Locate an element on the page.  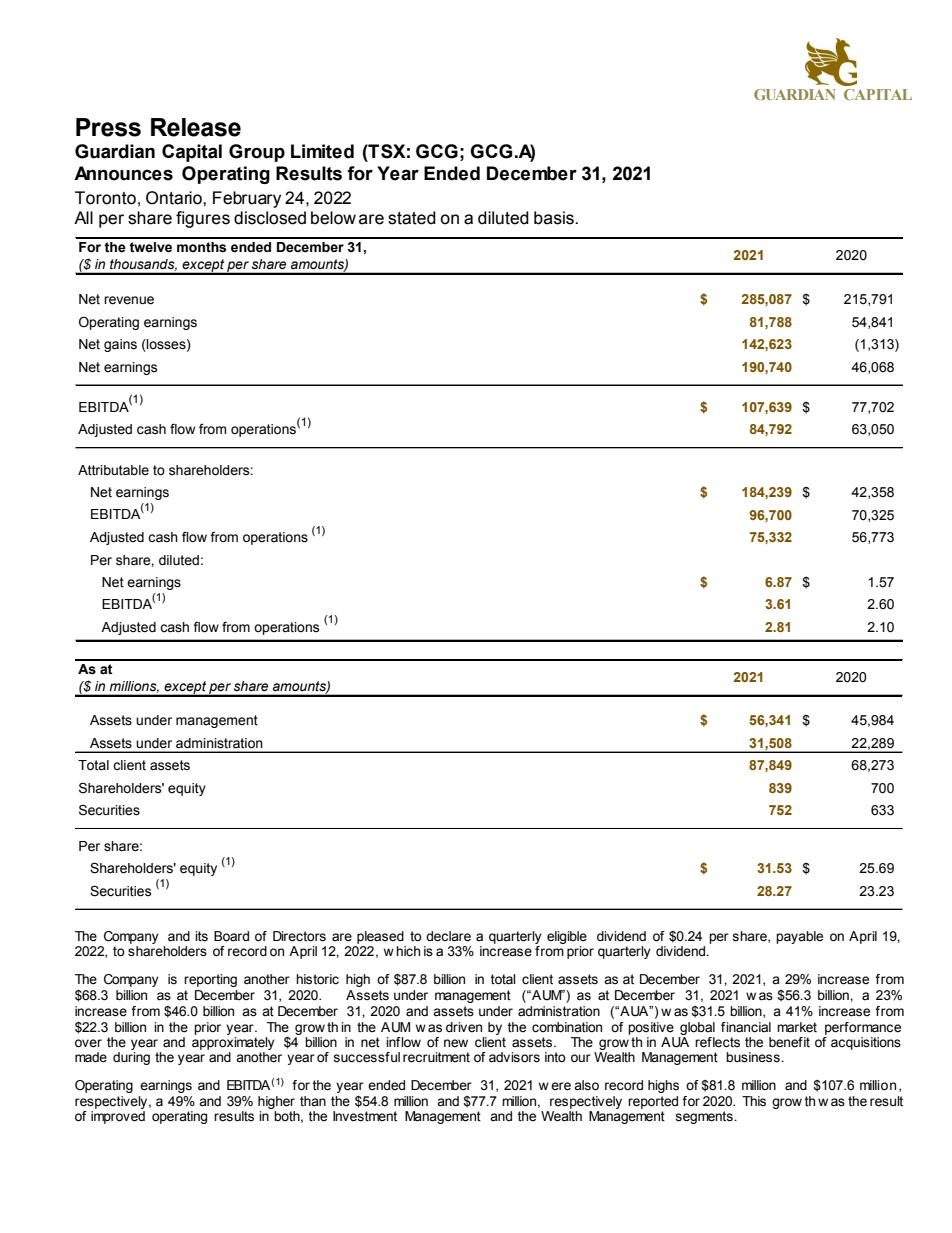
its is located at coordinates (201, 936).
